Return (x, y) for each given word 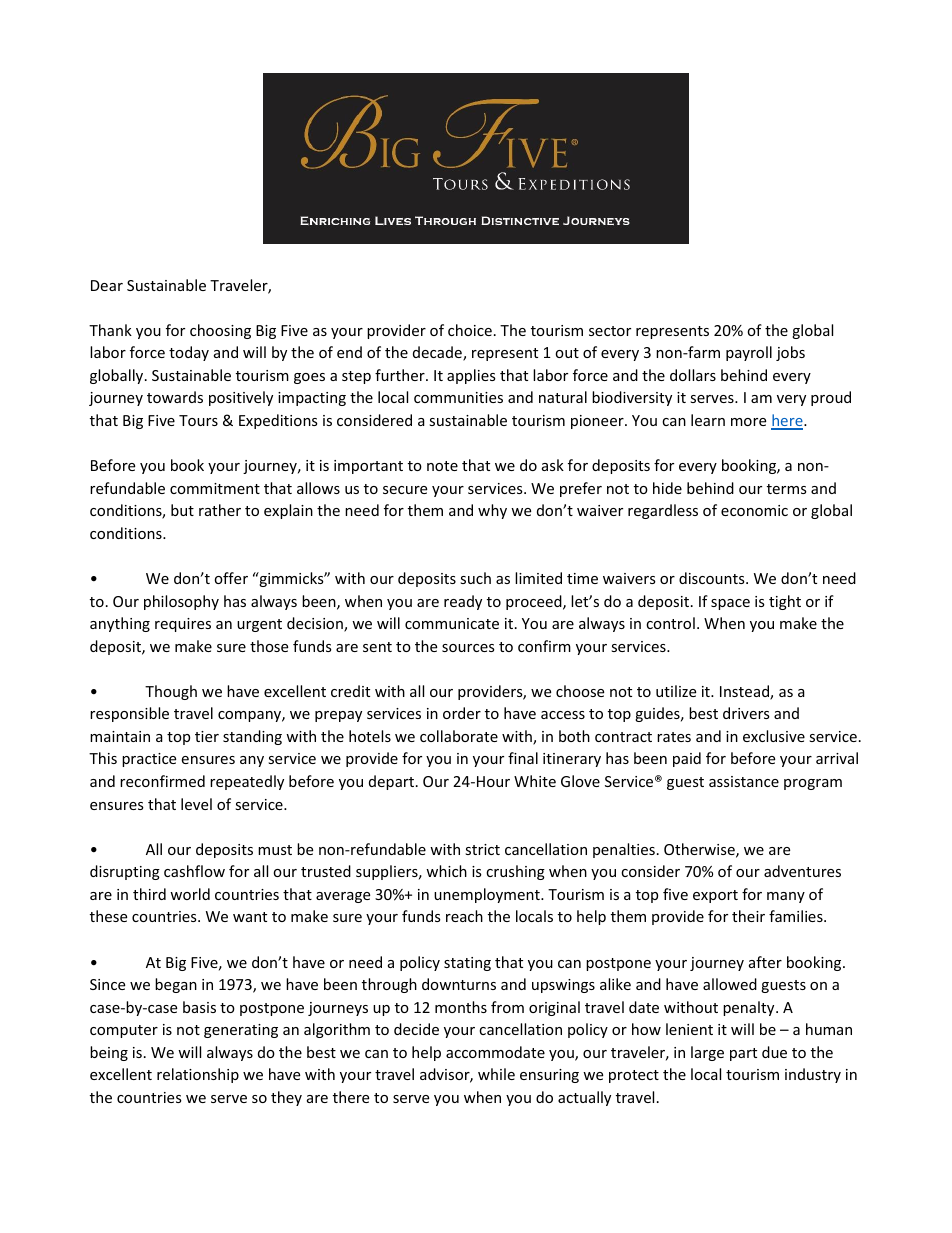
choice (470, 330)
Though (171, 692)
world (190, 894)
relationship (198, 1075)
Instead (745, 692)
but (182, 510)
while (496, 1074)
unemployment (488, 895)
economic (754, 510)
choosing (220, 331)
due (774, 1052)
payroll (749, 353)
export (715, 896)
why (492, 511)
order (462, 713)
